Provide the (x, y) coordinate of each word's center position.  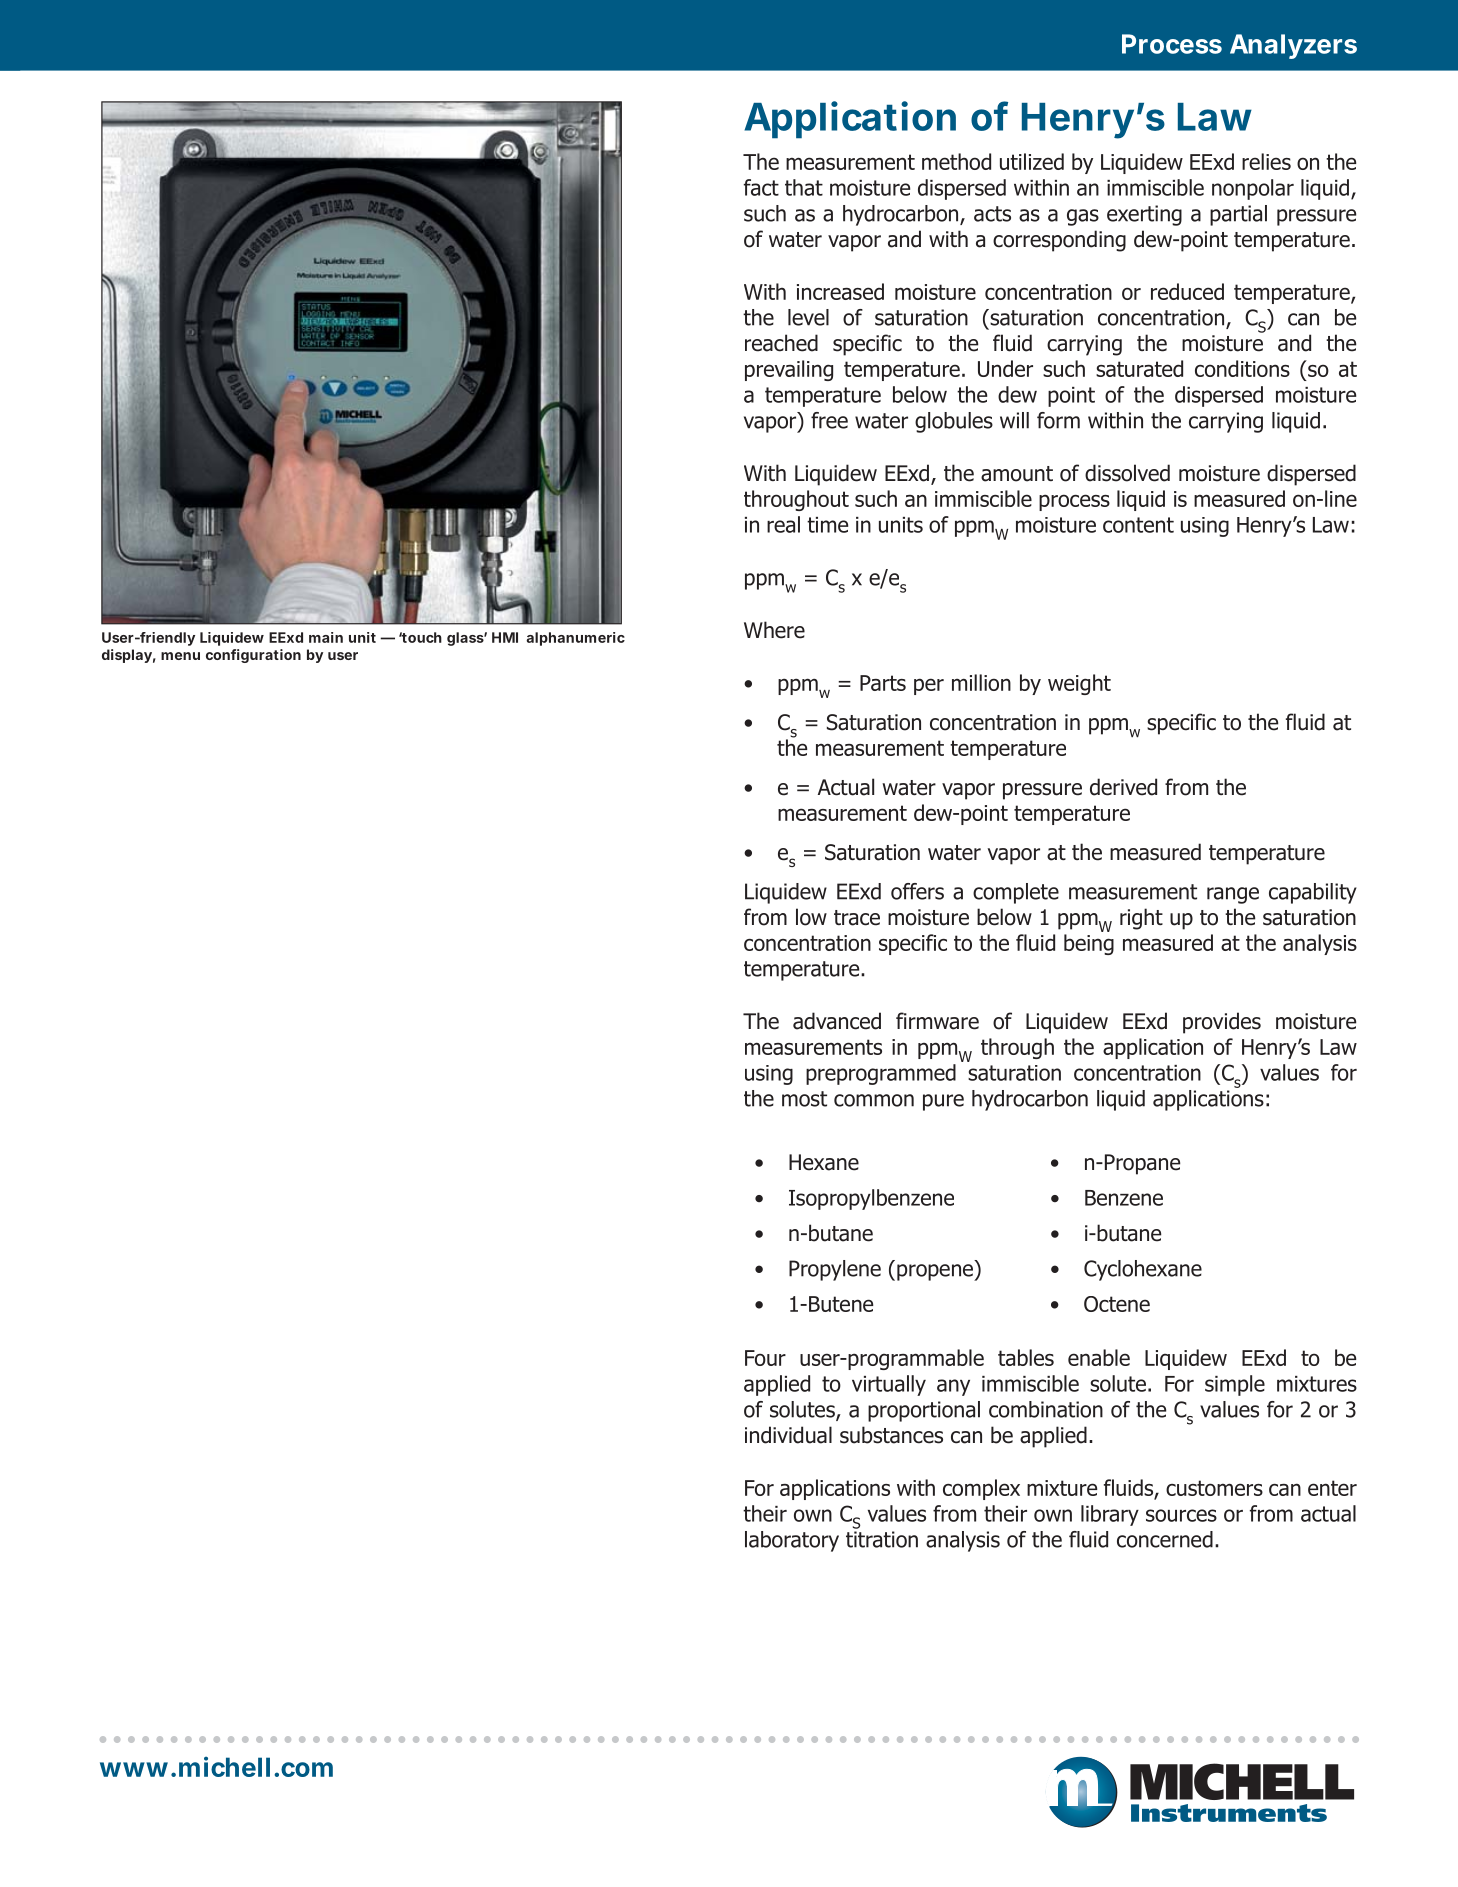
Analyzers (1293, 46)
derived (1123, 787)
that (804, 187)
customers (1214, 1488)
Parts (883, 683)
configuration (253, 656)
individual (788, 1435)
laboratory (792, 1541)
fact (761, 187)
